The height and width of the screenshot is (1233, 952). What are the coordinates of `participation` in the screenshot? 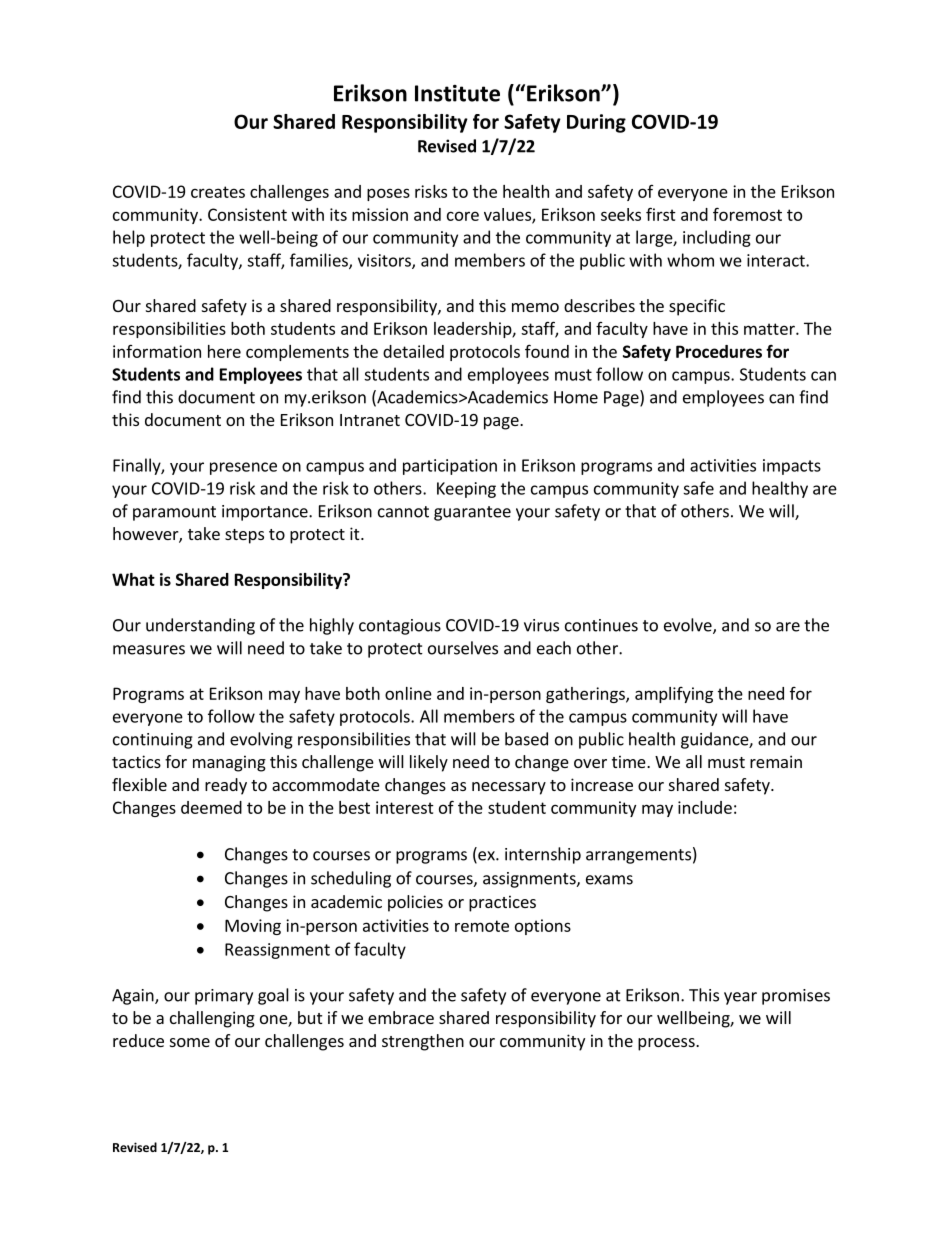 It's located at (450, 467).
